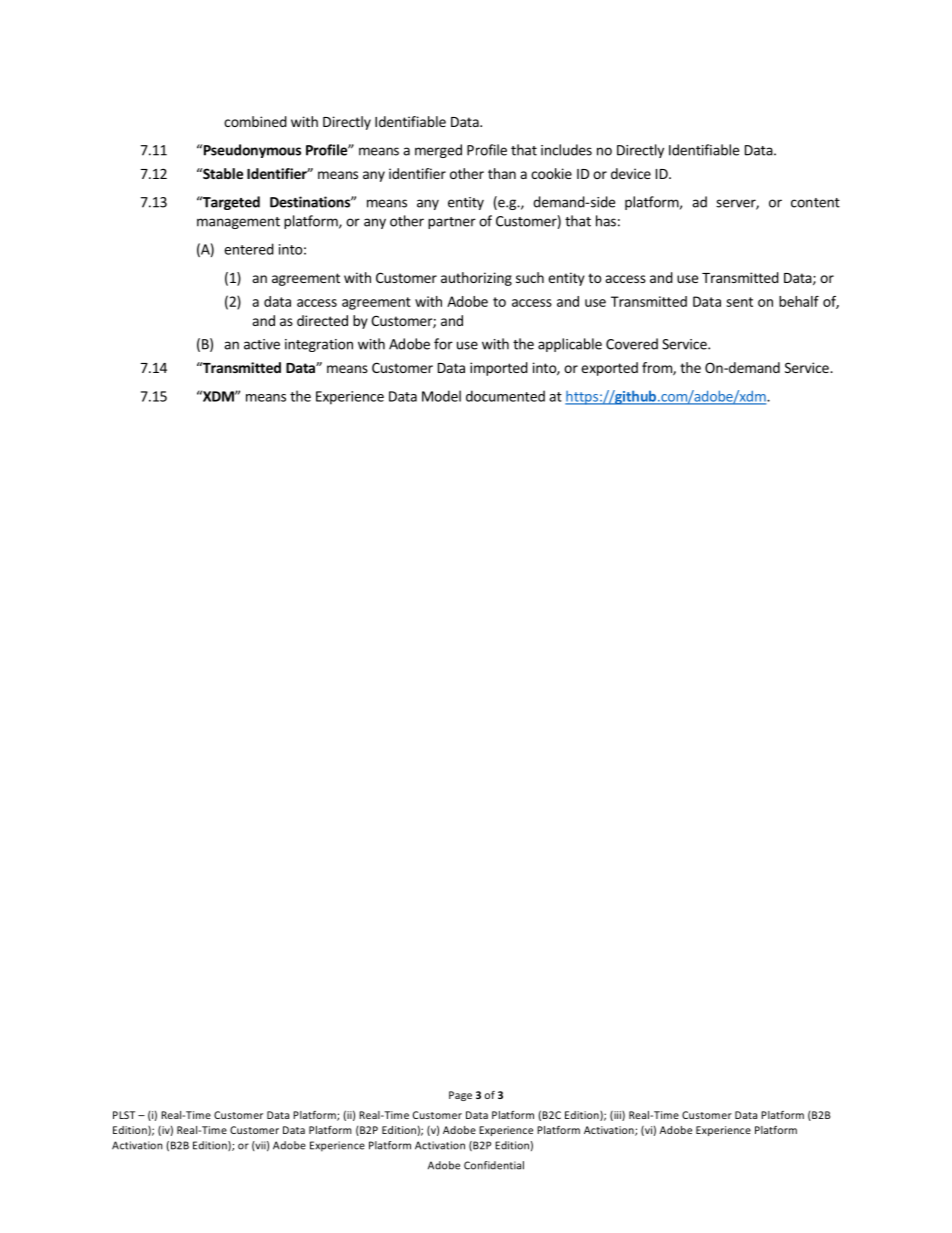  I want to click on Model, so click(441, 396).
